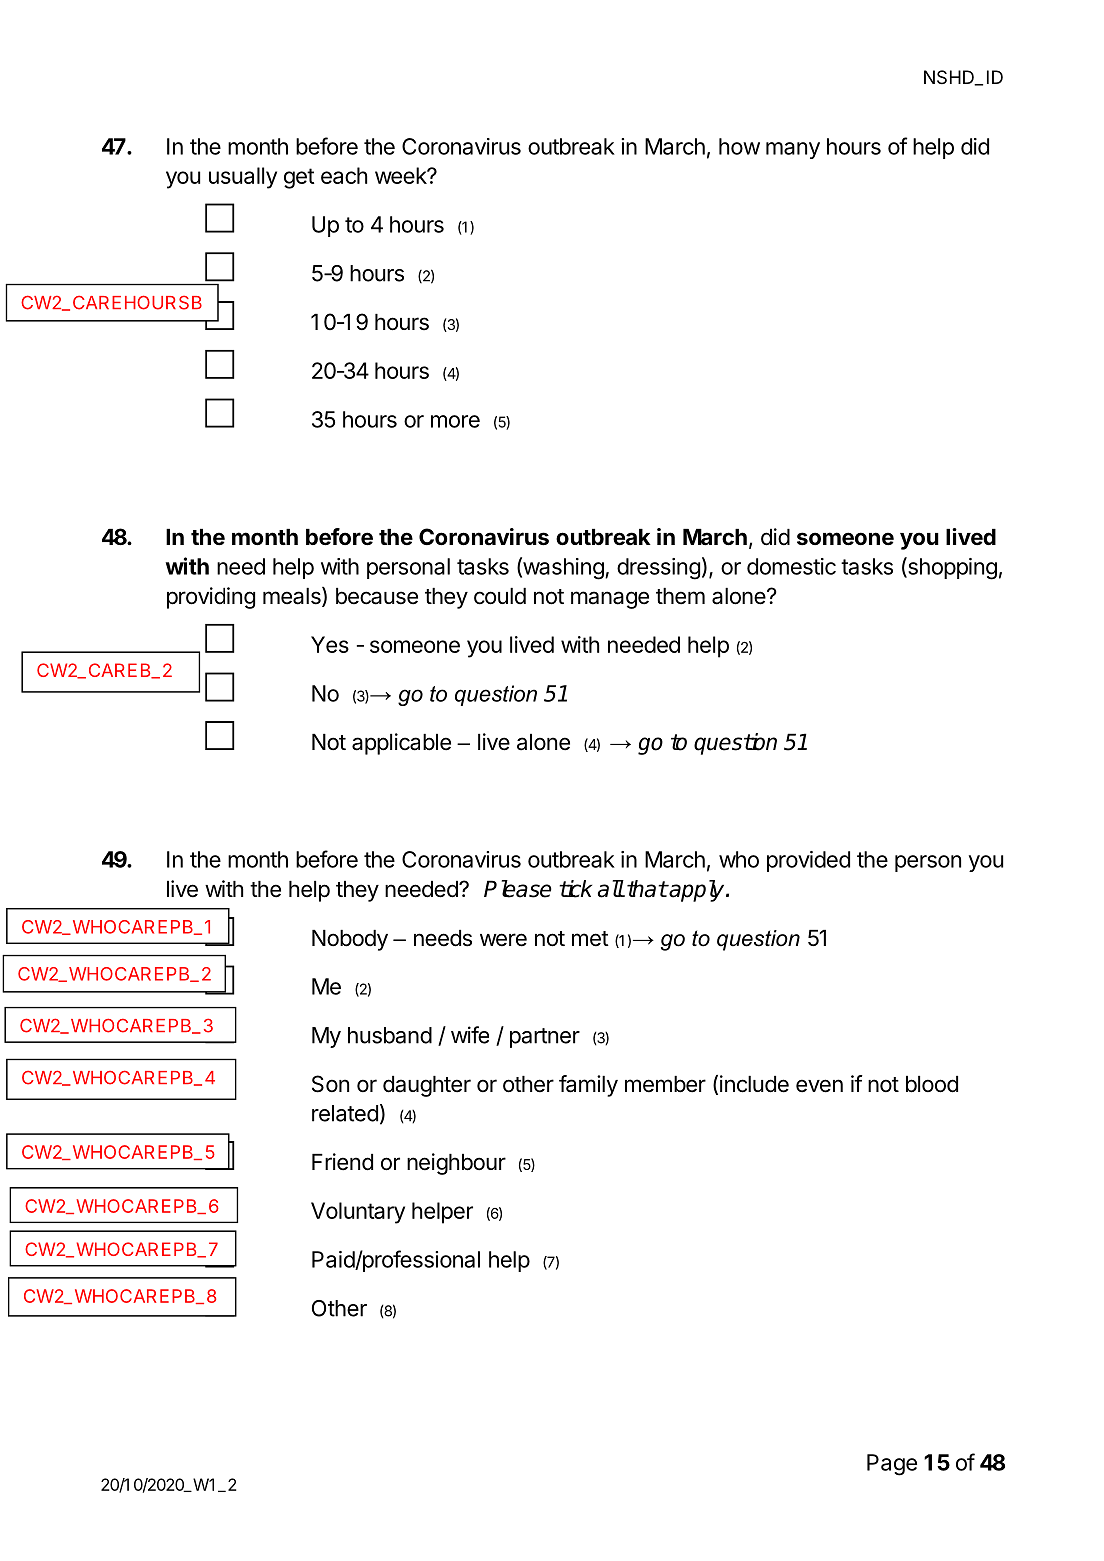 The image size is (1104, 1561). I want to click on related, so click(345, 1113).
